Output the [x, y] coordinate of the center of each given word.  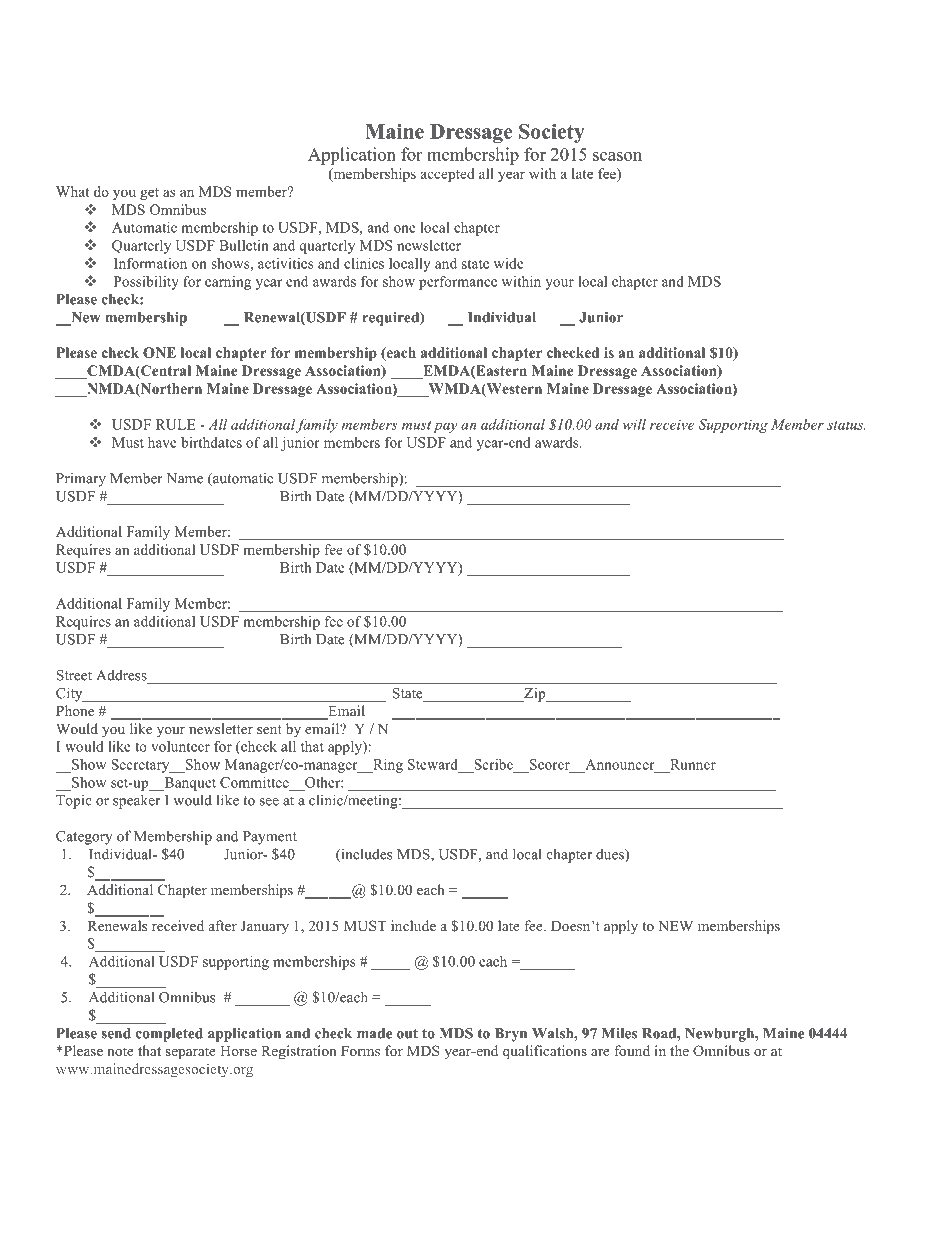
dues [611, 855]
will [634, 424]
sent [269, 729]
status [846, 425]
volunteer [180, 746]
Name [184, 478]
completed [169, 1035]
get [149, 194]
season [617, 156]
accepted [447, 175]
